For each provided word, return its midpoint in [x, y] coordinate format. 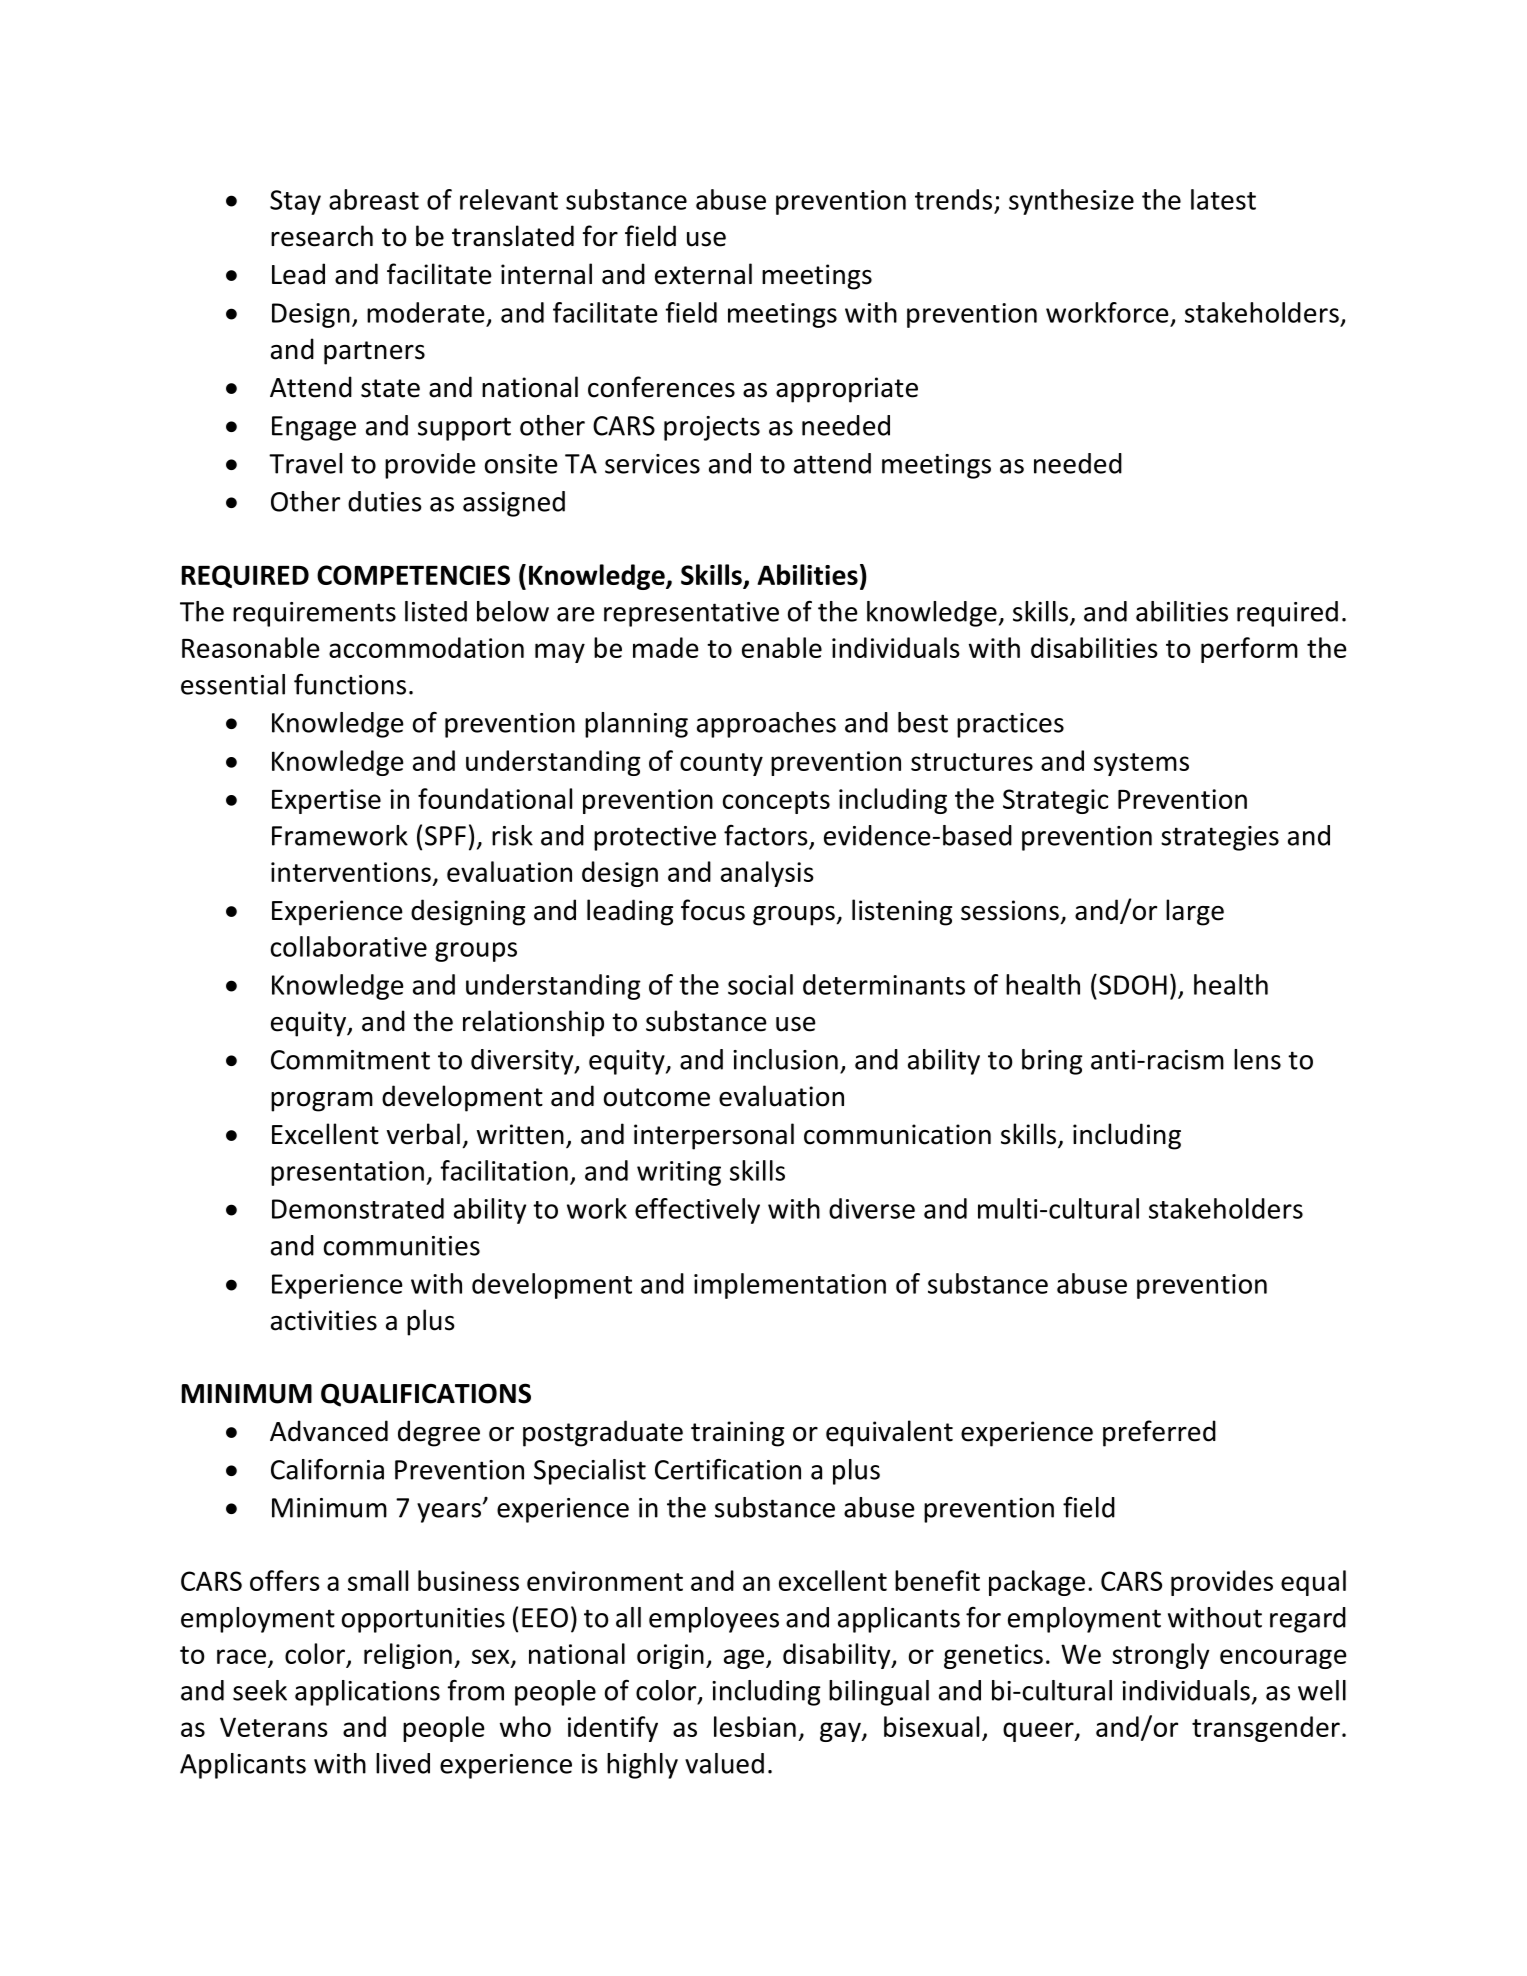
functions [350, 684]
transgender [1266, 1729]
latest [1223, 199]
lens [1257, 1059]
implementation [790, 1286]
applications [367, 1693]
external [703, 274]
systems [1141, 764]
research [322, 236]
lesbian [755, 1726]
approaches [766, 725]
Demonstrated [358, 1208]
